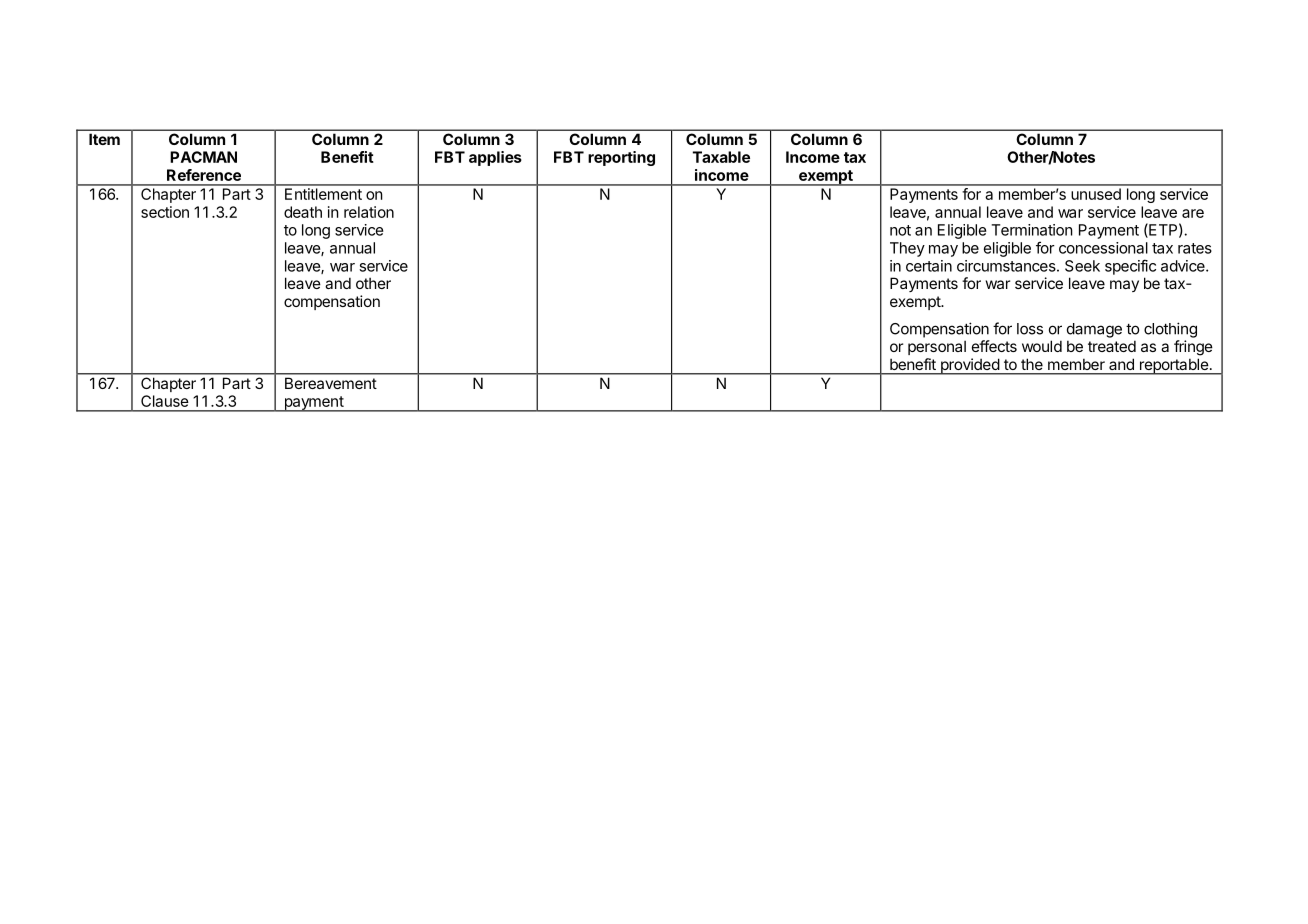  What do you see at coordinates (621, 158) in the page?
I see `reporting` at bounding box center [621, 158].
